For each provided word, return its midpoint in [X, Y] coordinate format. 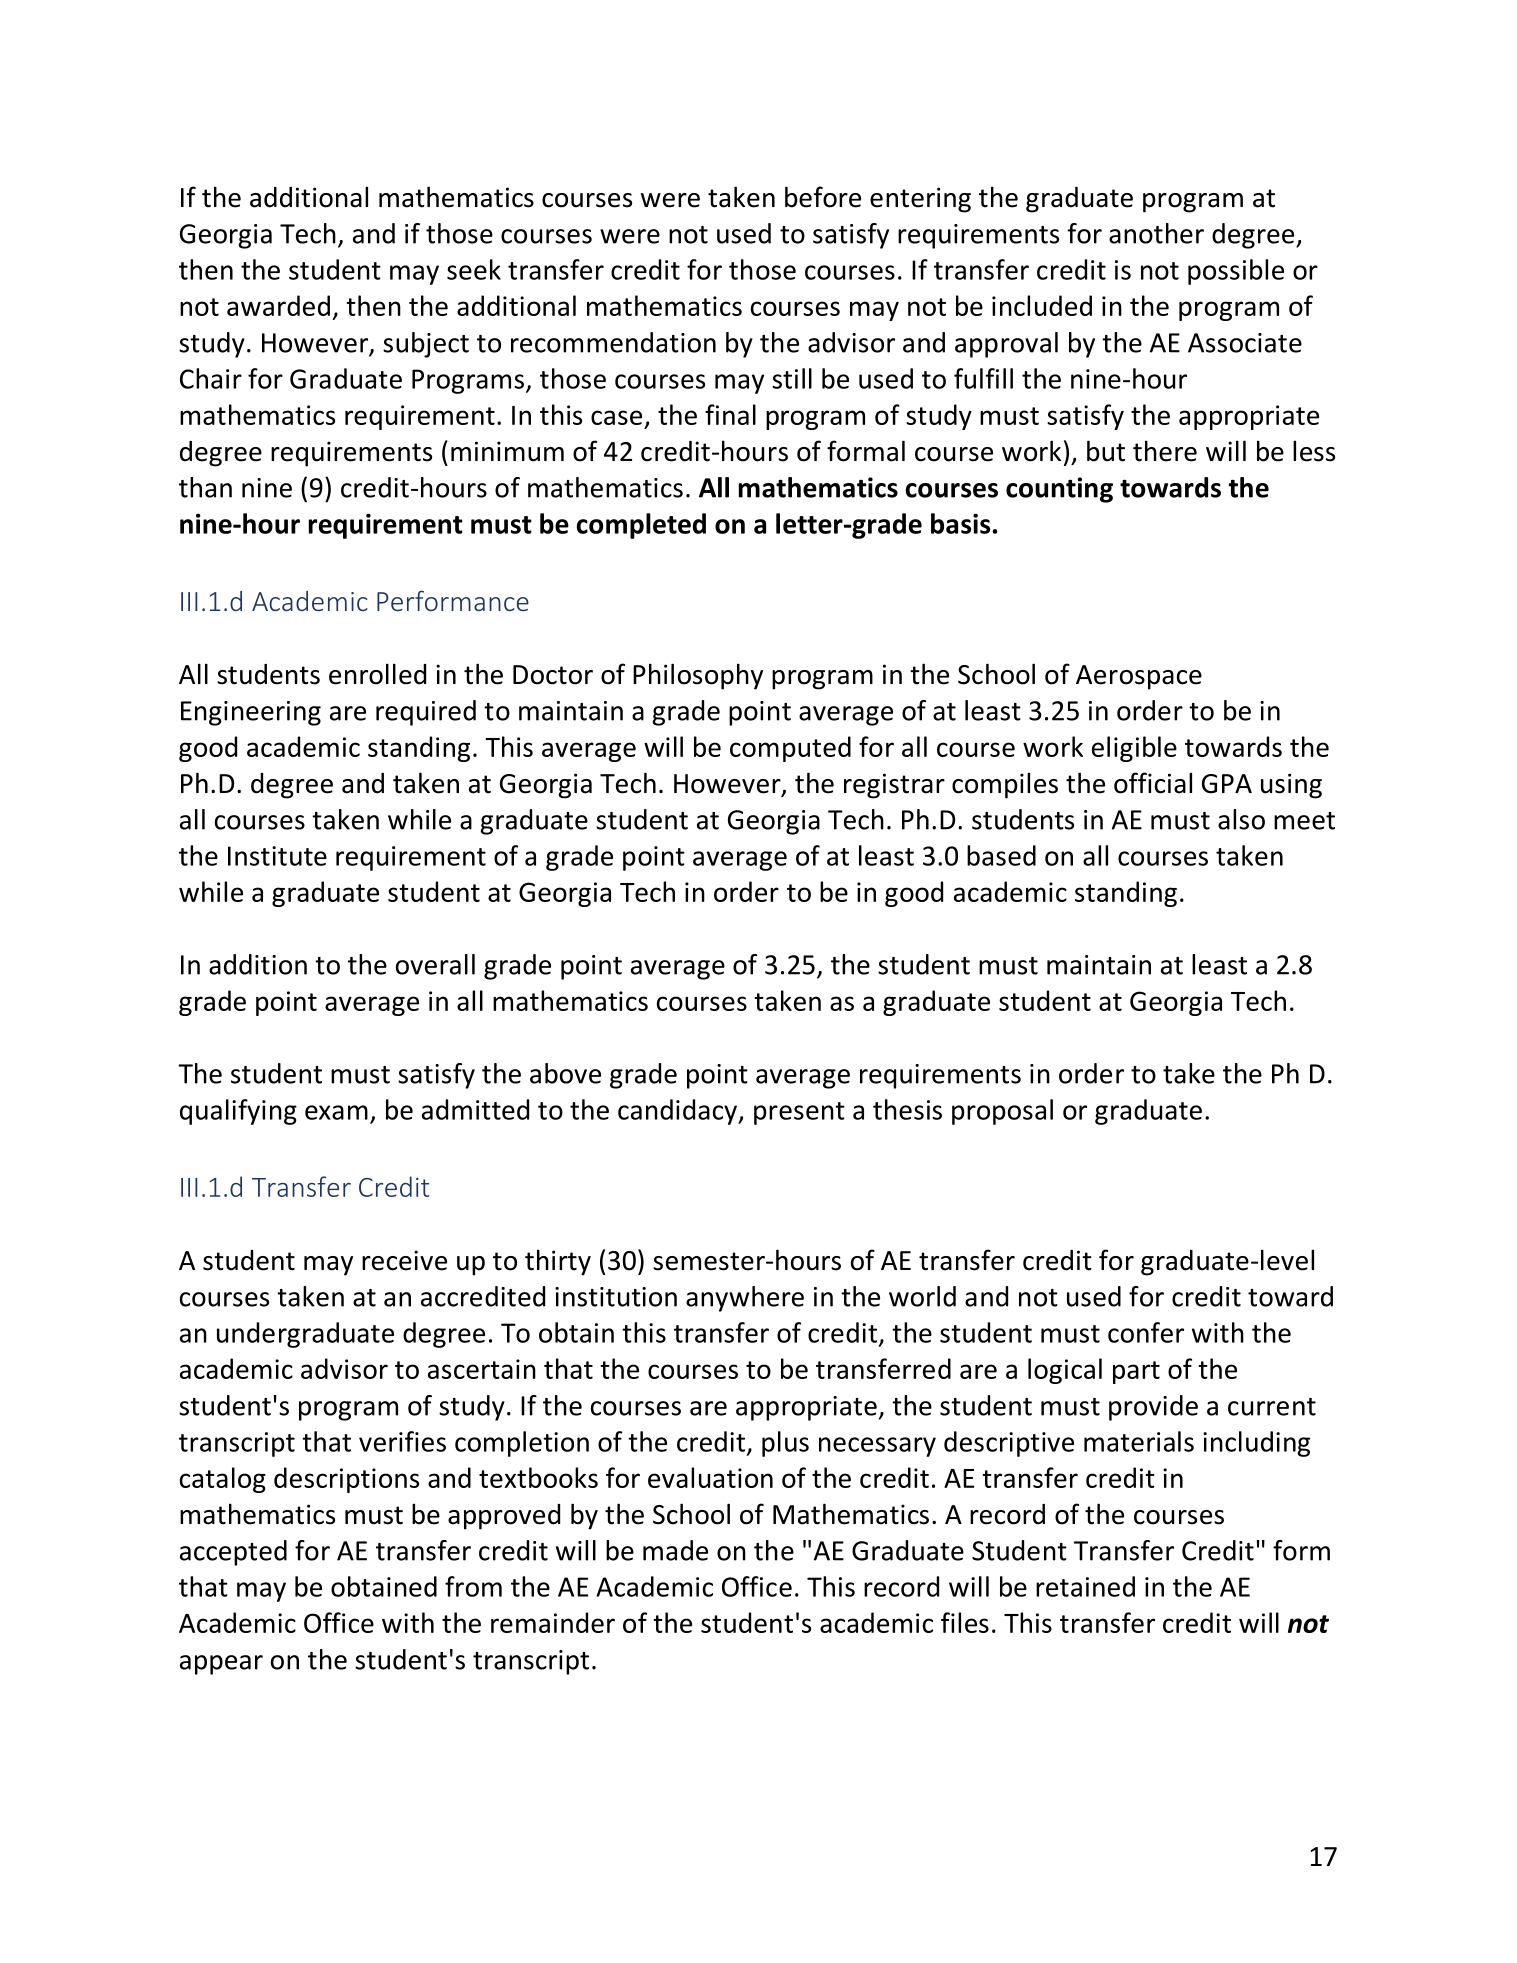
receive [404, 1260]
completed [641, 526]
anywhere [745, 1299]
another [1156, 233]
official [1153, 783]
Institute [277, 856]
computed [790, 749]
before [823, 197]
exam [336, 1112]
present [799, 1113]
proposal [1002, 1112]
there [1165, 451]
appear [221, 1665]
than [205, 487]
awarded [278, 305]
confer [1146, 1332]
